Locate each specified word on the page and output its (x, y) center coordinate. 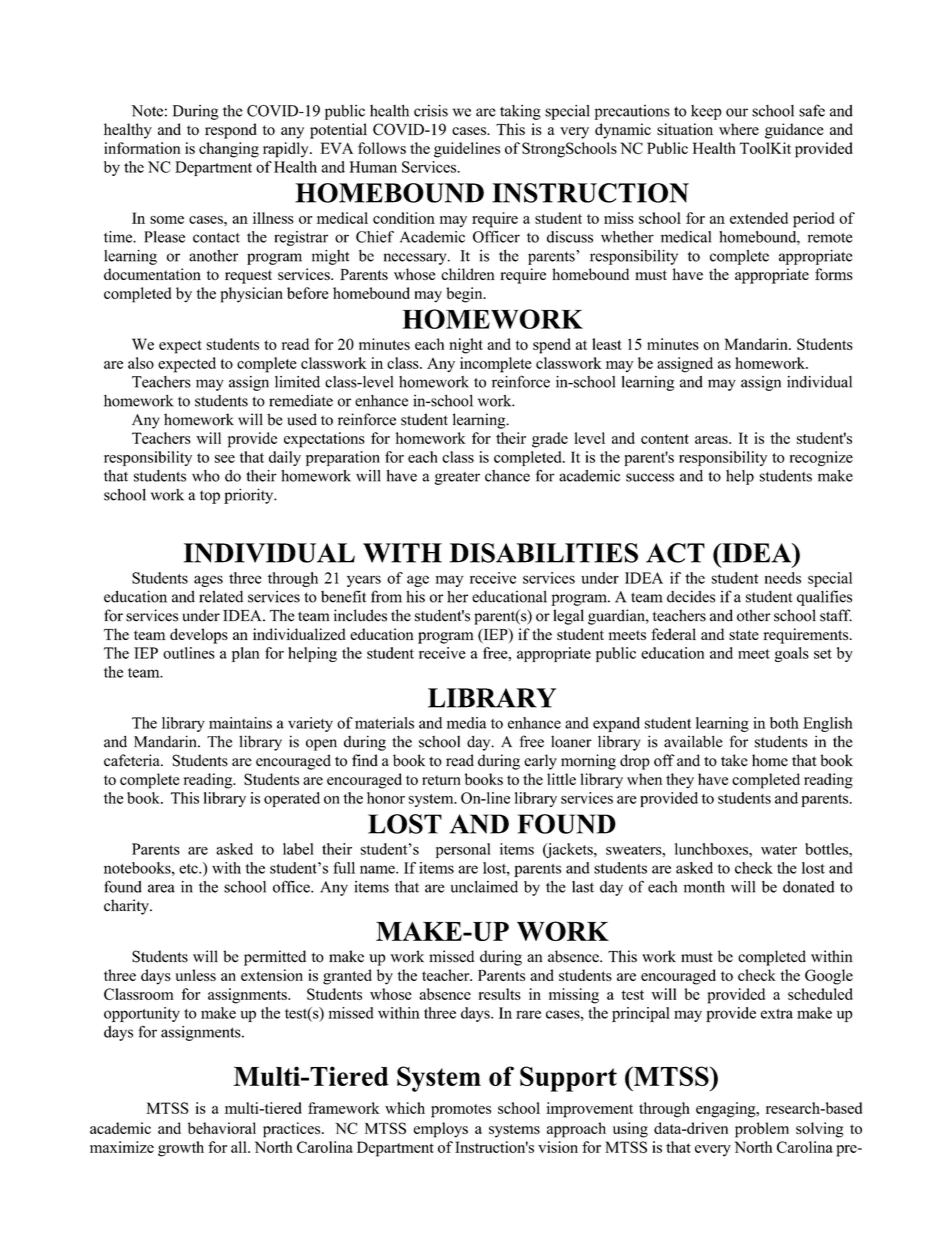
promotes (461, 1111)
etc (189, 869)
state (744, 635)
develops (199, 636)
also (141, 363)
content (665, 439)
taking (520, 112)
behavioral (222, 1128)
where (739, 129)
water (779, 850)
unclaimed (484, 887)
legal (568, 617)
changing (229, 150)
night (466, 346)
